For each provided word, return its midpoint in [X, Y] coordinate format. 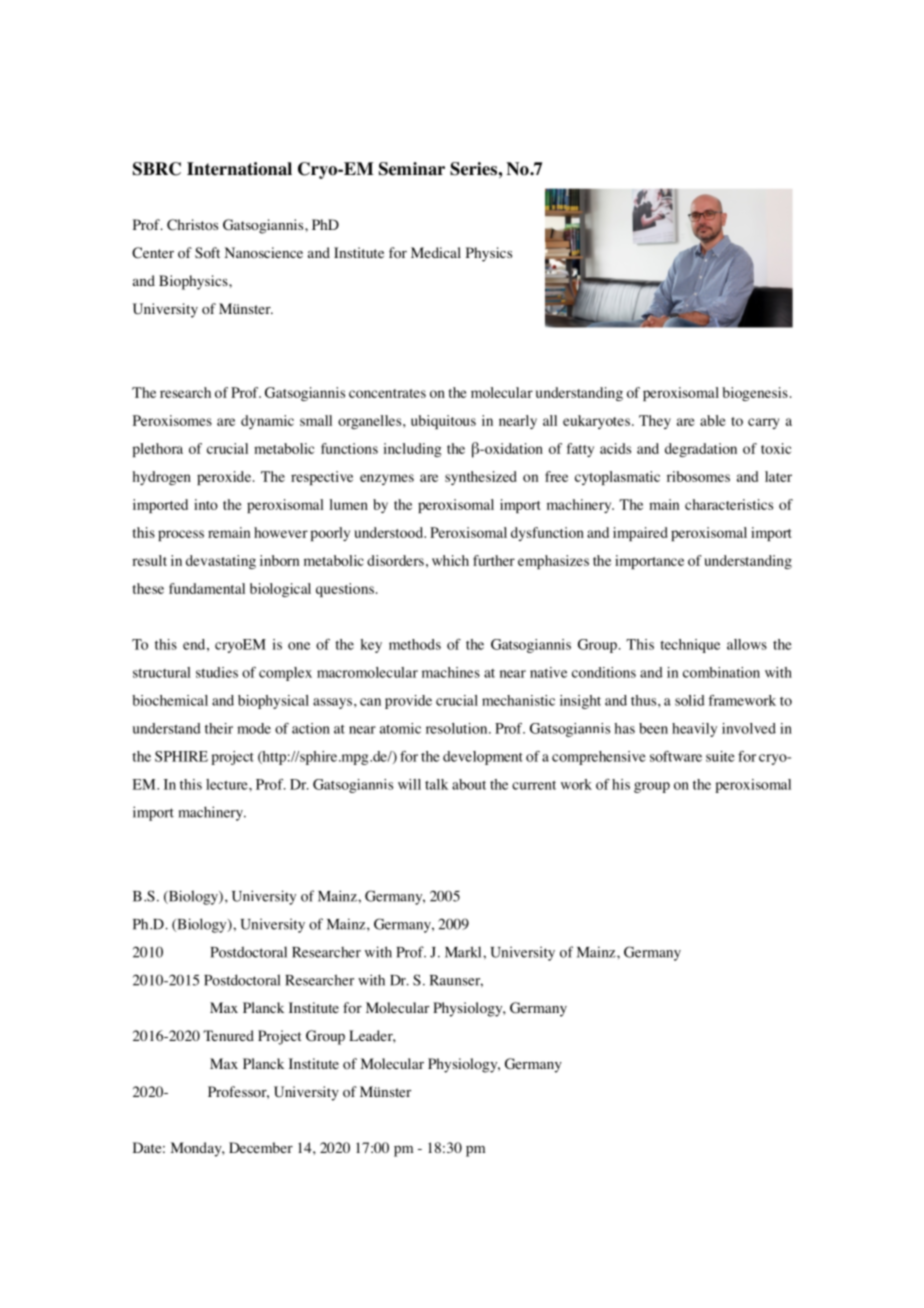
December [261, 1147]
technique [690, 646]
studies [217, 672]
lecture [228, 784]
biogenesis [755, 394]
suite [720, 756]
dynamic [267, 422]
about [469, 784]
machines [451, 672]
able [713, 420]
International [239, 169]
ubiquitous [443, 422]
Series [474, 169]
